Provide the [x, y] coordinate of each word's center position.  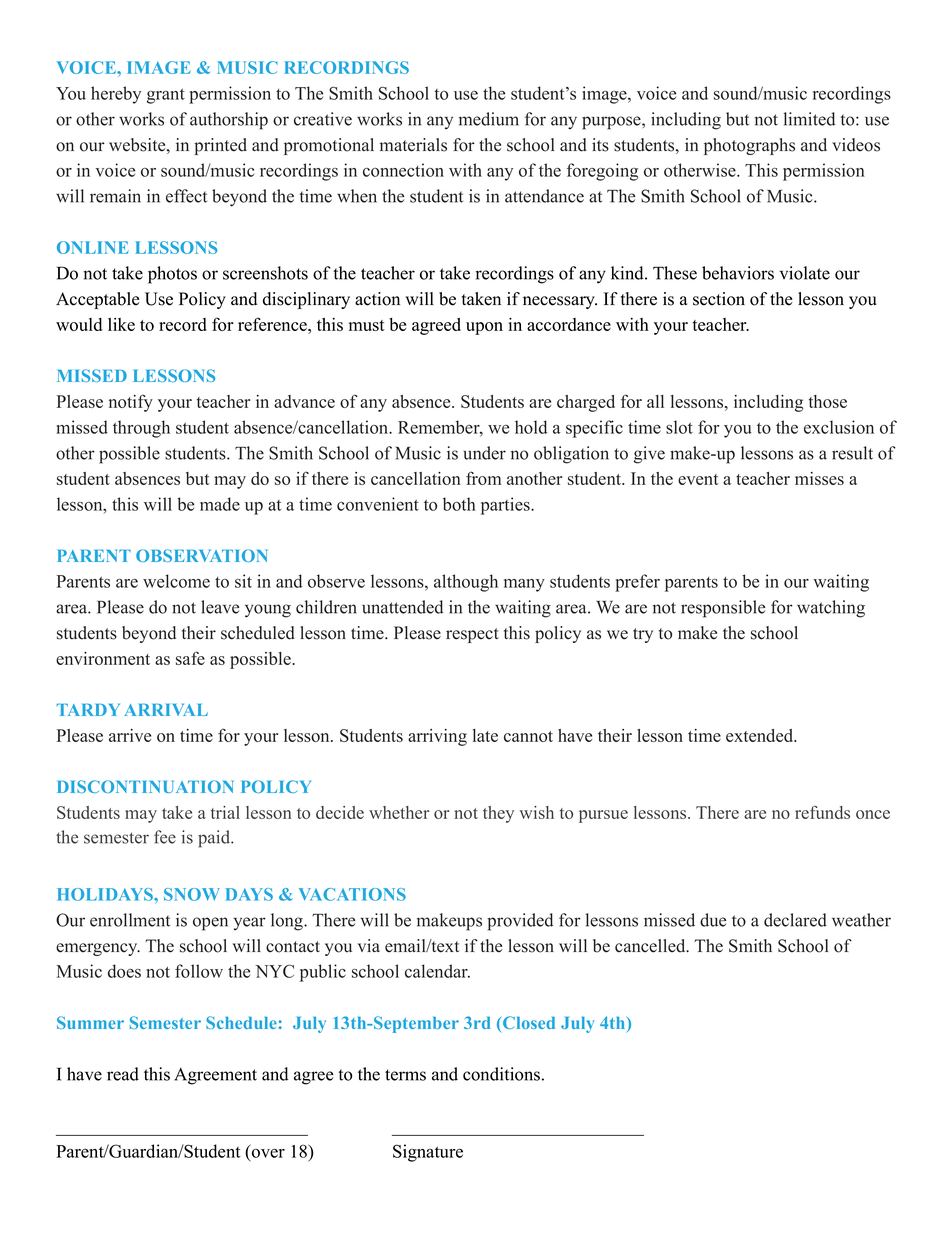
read [123, 1074]
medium [489, 119]
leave [220, 607]
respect [472, 635]
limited [809, 119]
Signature [428, 1153]
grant [166, 96]
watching [831, 609]
